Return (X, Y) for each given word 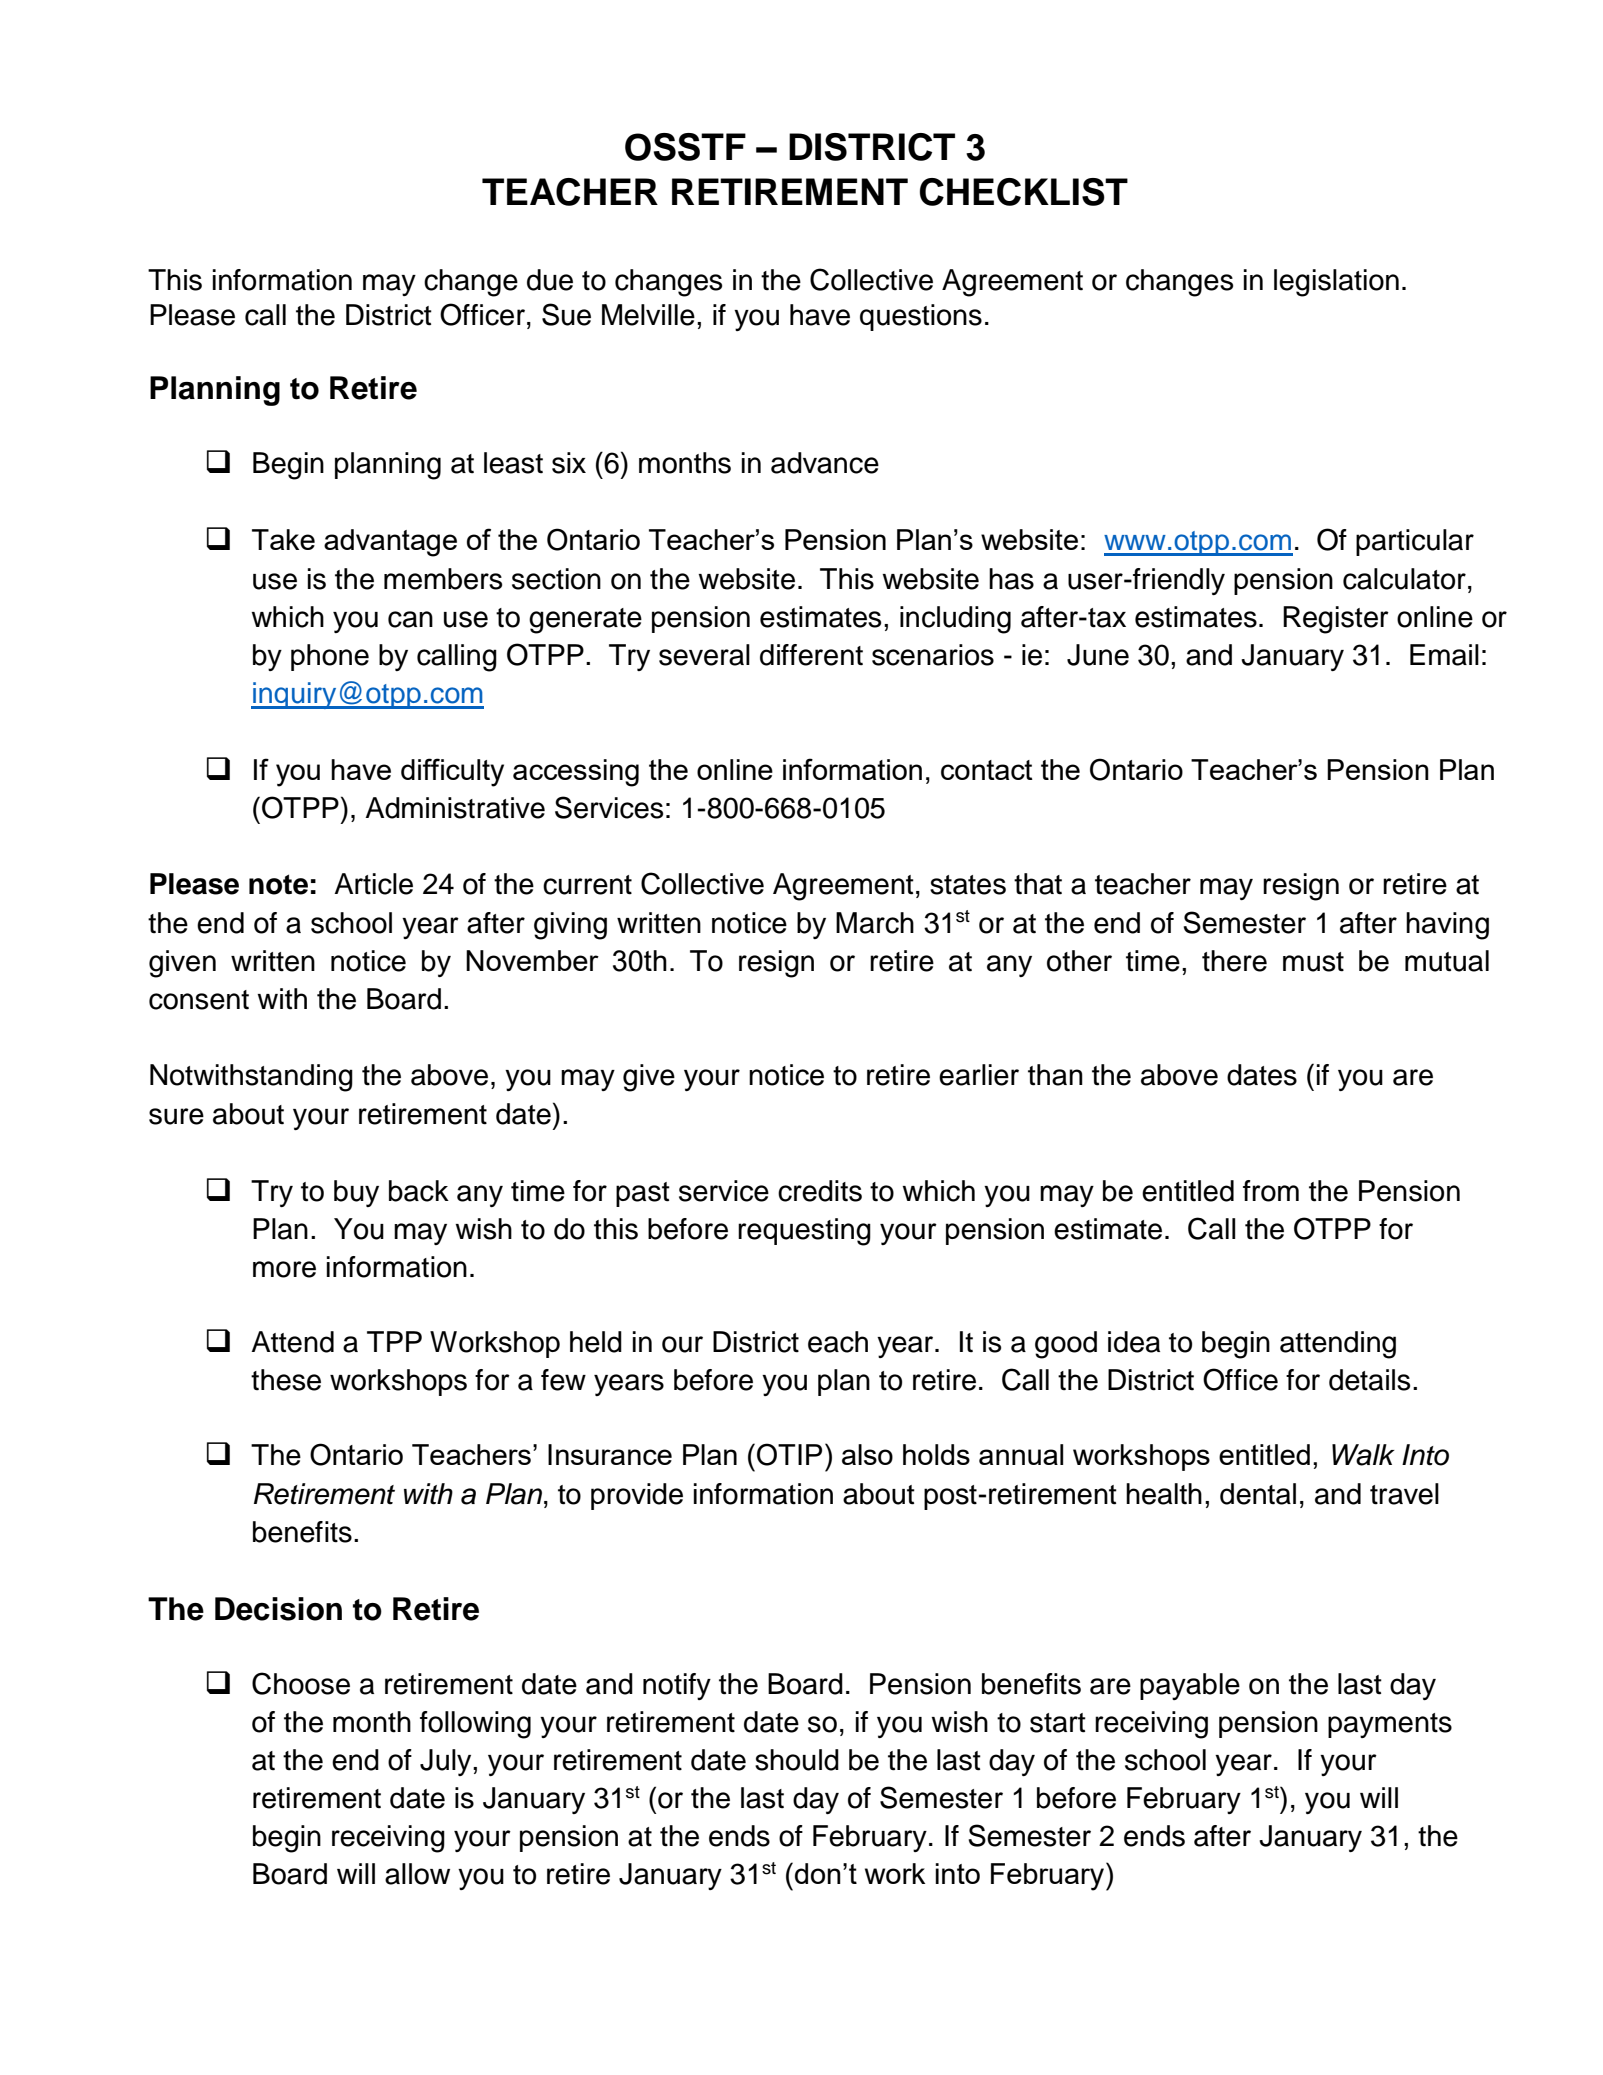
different (811, 655)
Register (1336, 620)
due (550, 280)
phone (330, 657)
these (286, 1380)
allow (417, 1874)
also (867, 1454)
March (875, 923)
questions (921, 317)
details (1369, 1380)
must (1313, 962)
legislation (1336, 283)
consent (199, 1000)
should (797, 1760)
